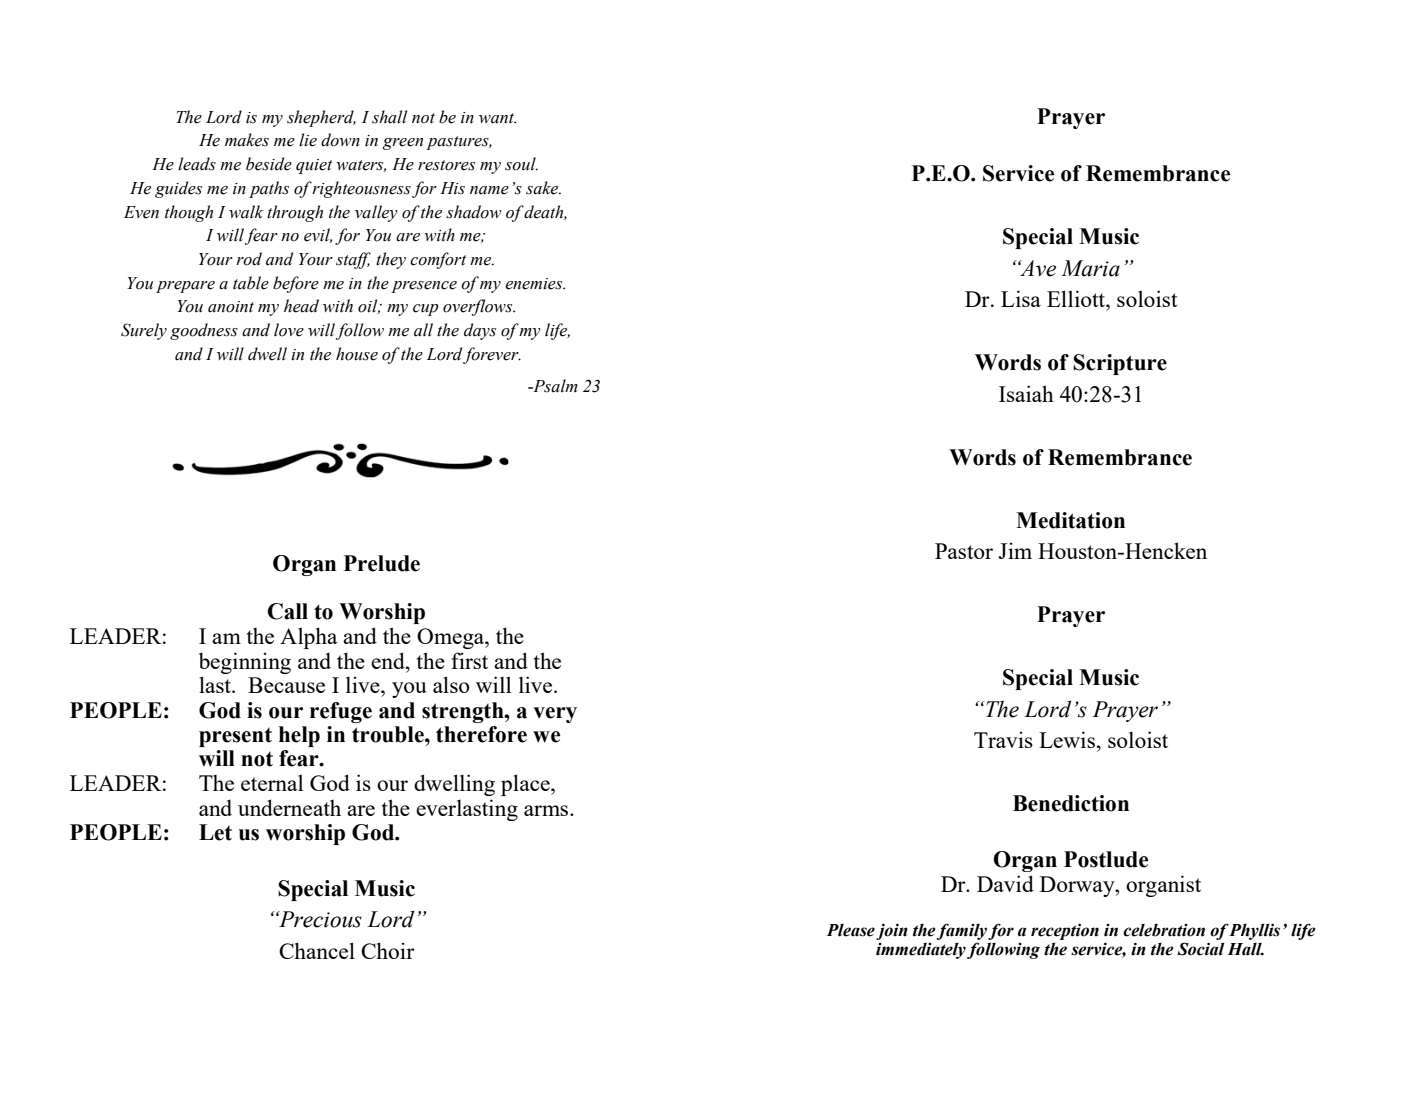 The width and height of the screenshot is (1419, 1096). I want to click on makes, so click(247, 140).
